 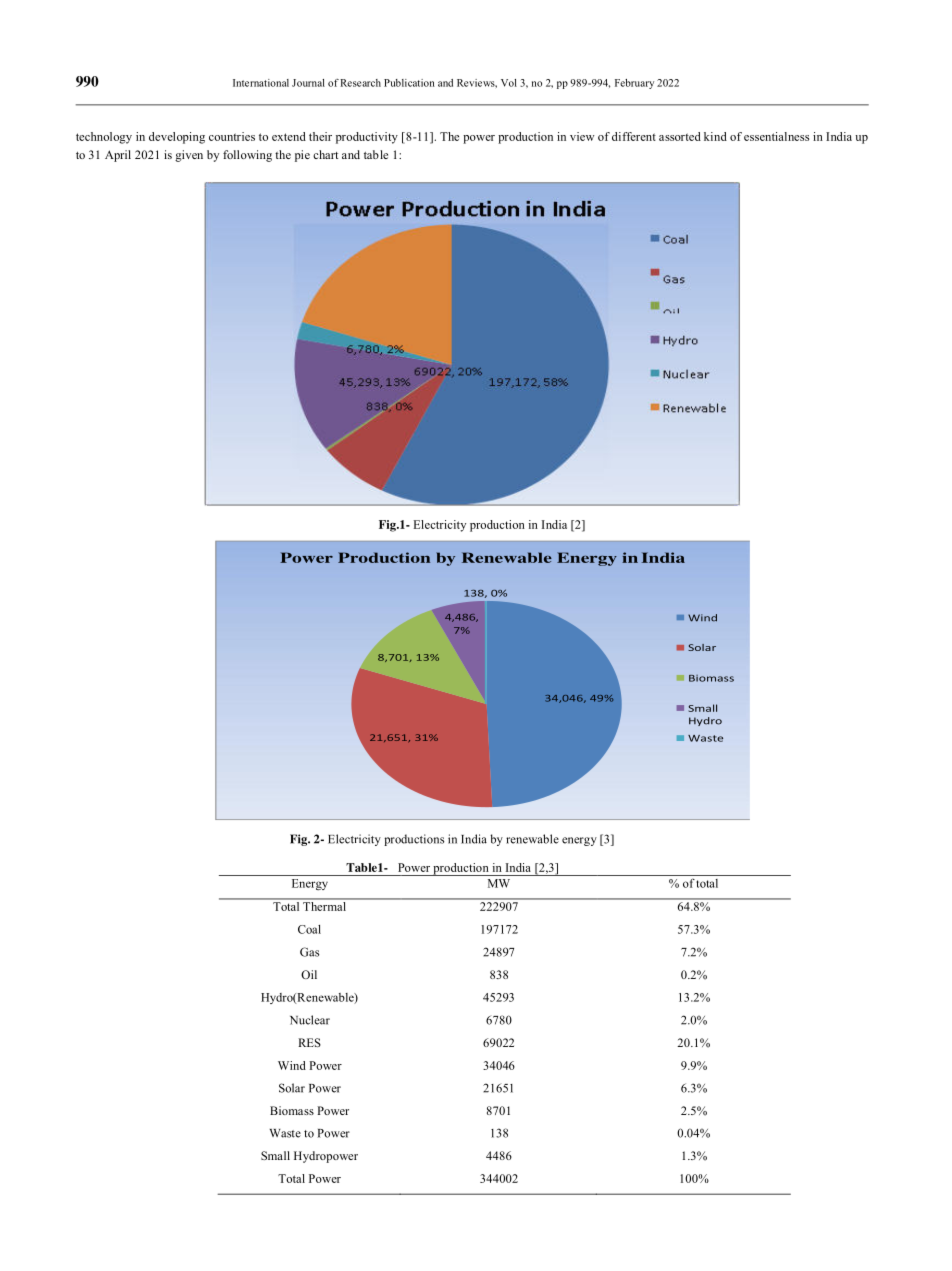 I want to click on Coal, so click(x=309, y=929).
